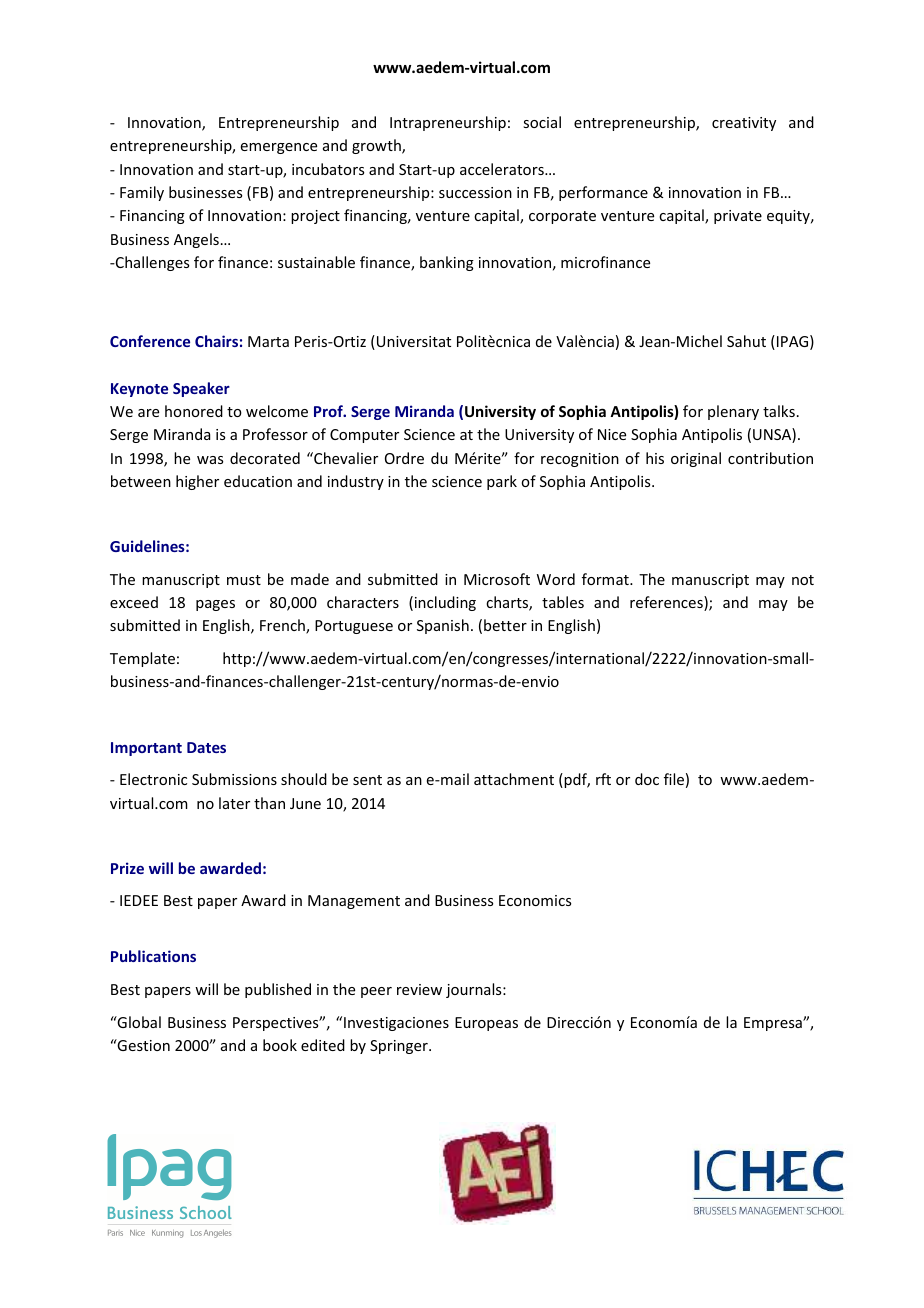  What do you see at coordinates (503, 169) in the screenshot?
I see `accelerators` at bounding box center [503, 169].
